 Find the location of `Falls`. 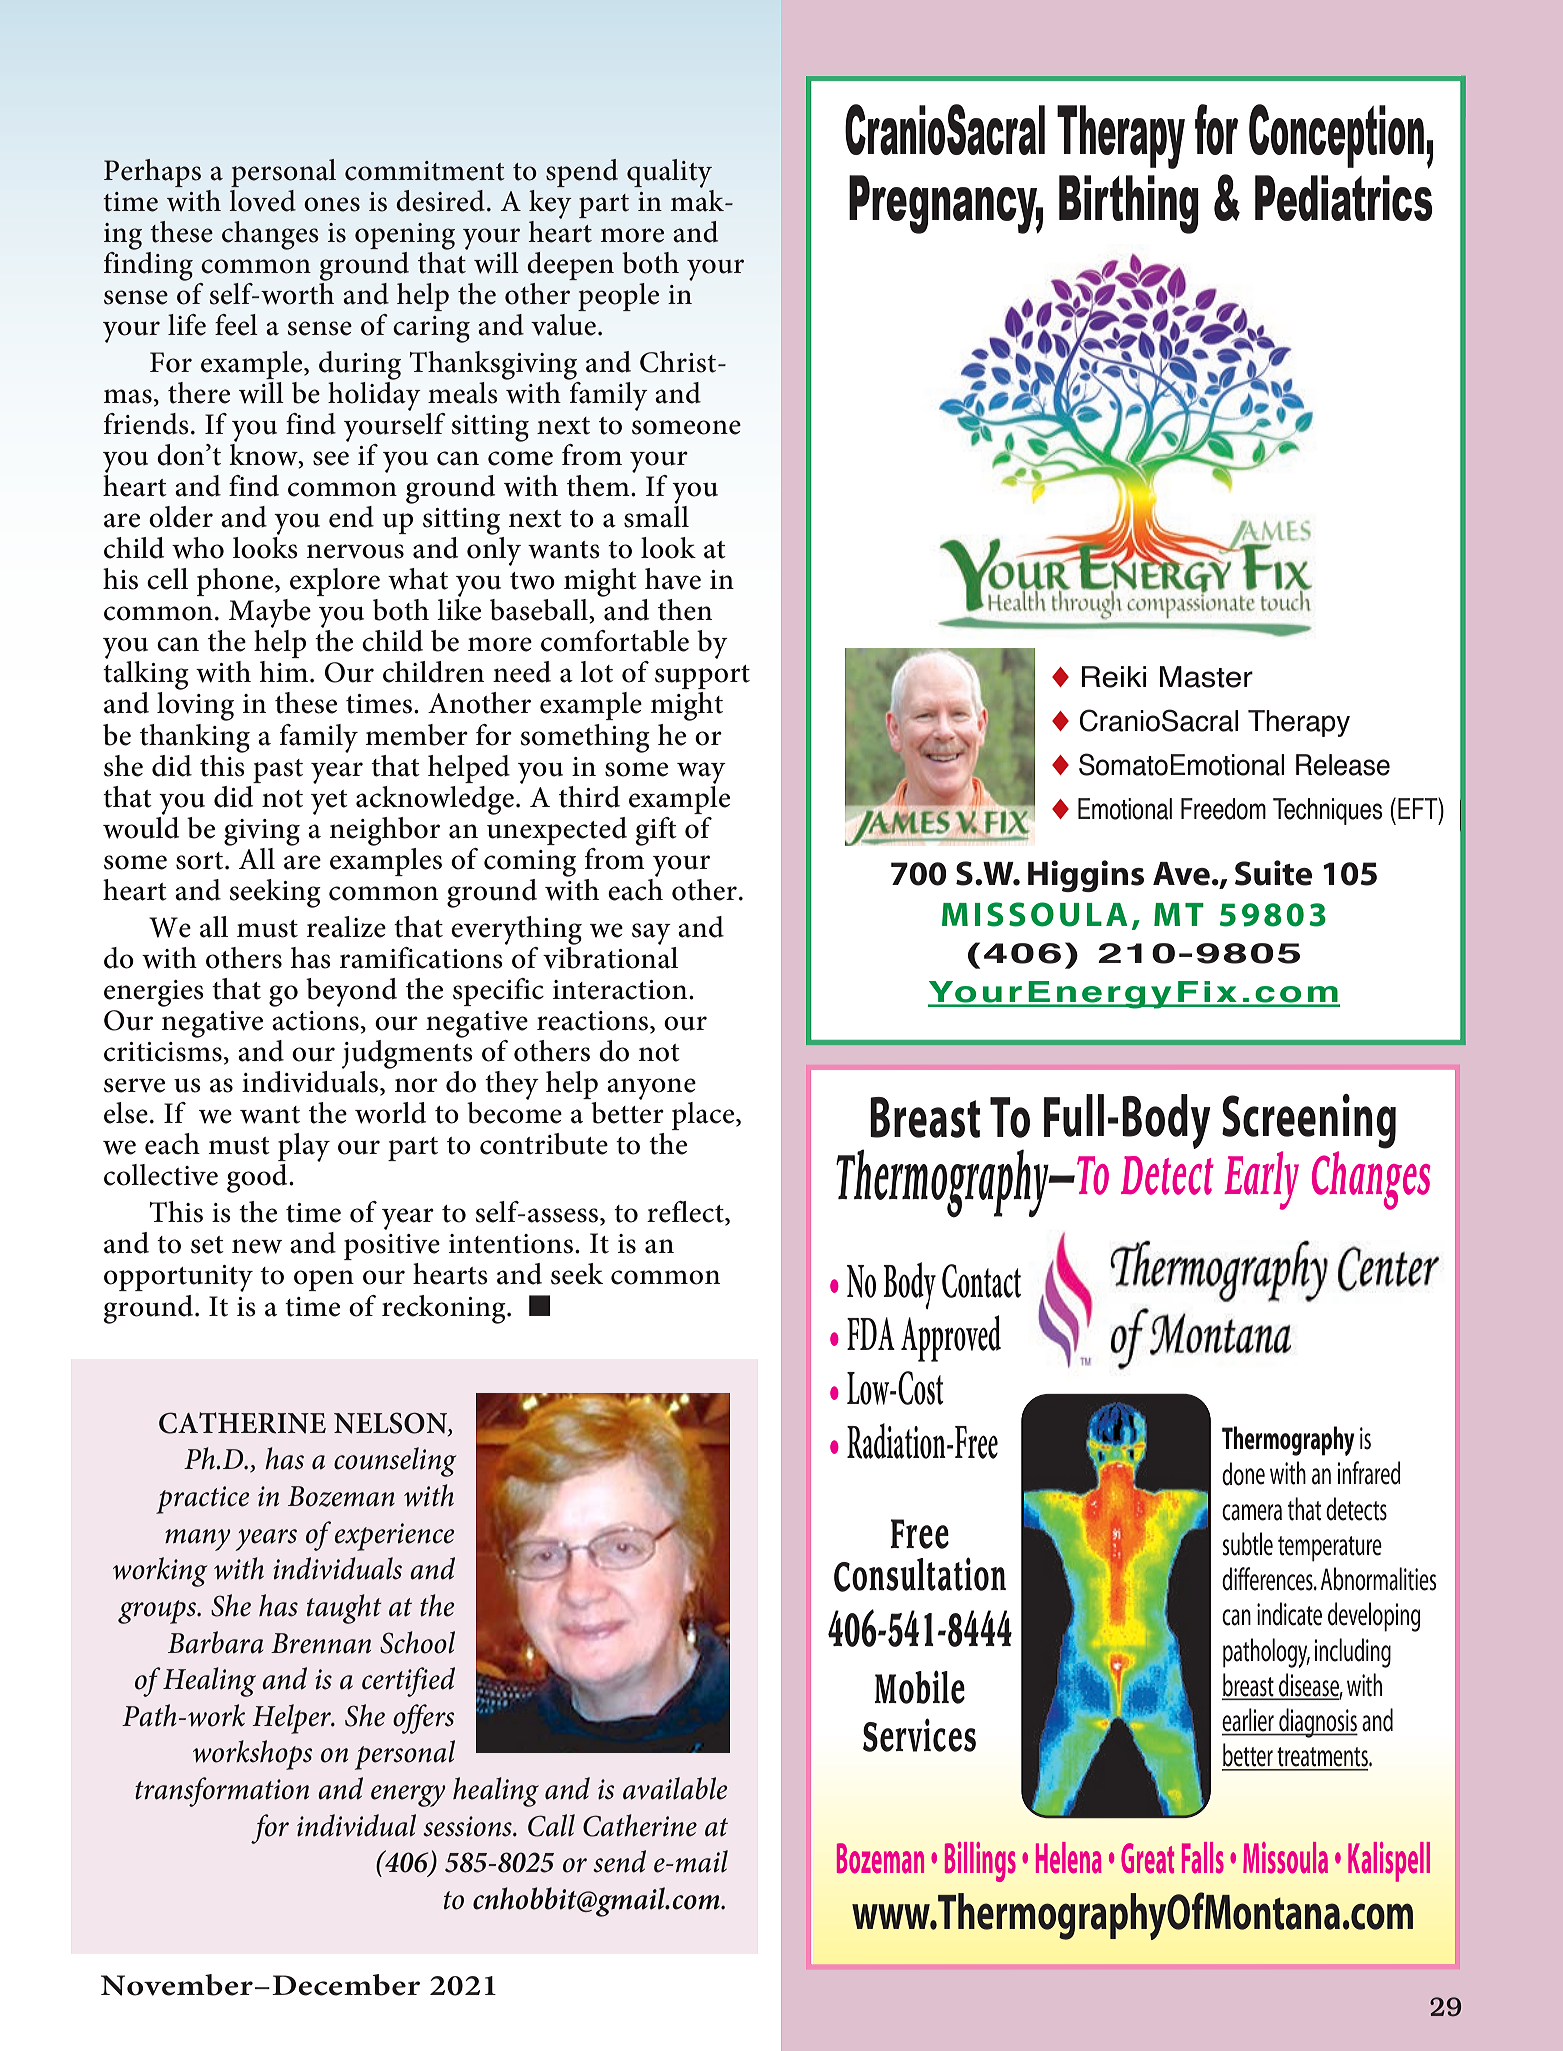

Falls is located at coordinates (1203, 1858).
